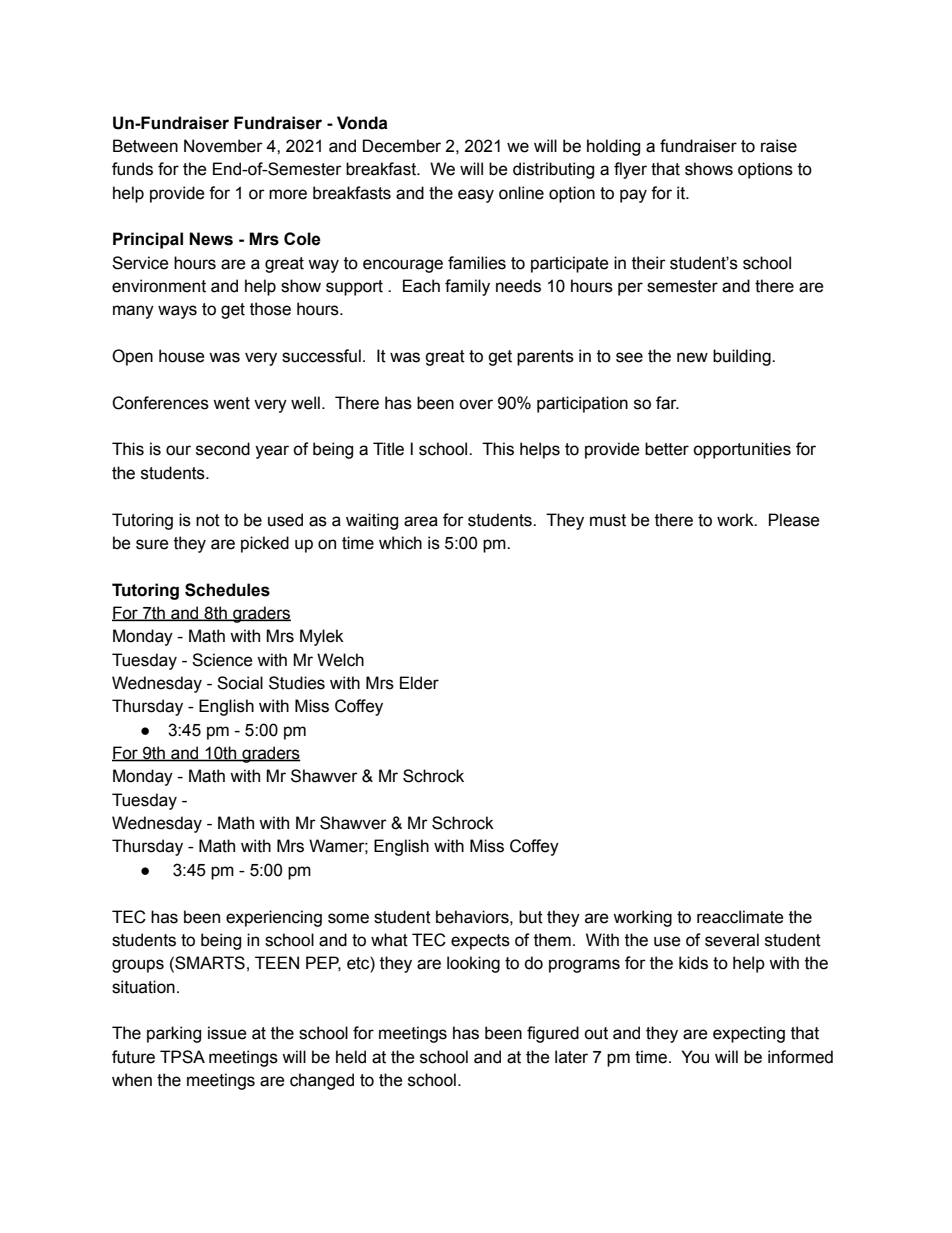 The height and width of the document is (1233, 952). Describe the element at coordinates (476, 196) in the document. I see `easy` at that location.
